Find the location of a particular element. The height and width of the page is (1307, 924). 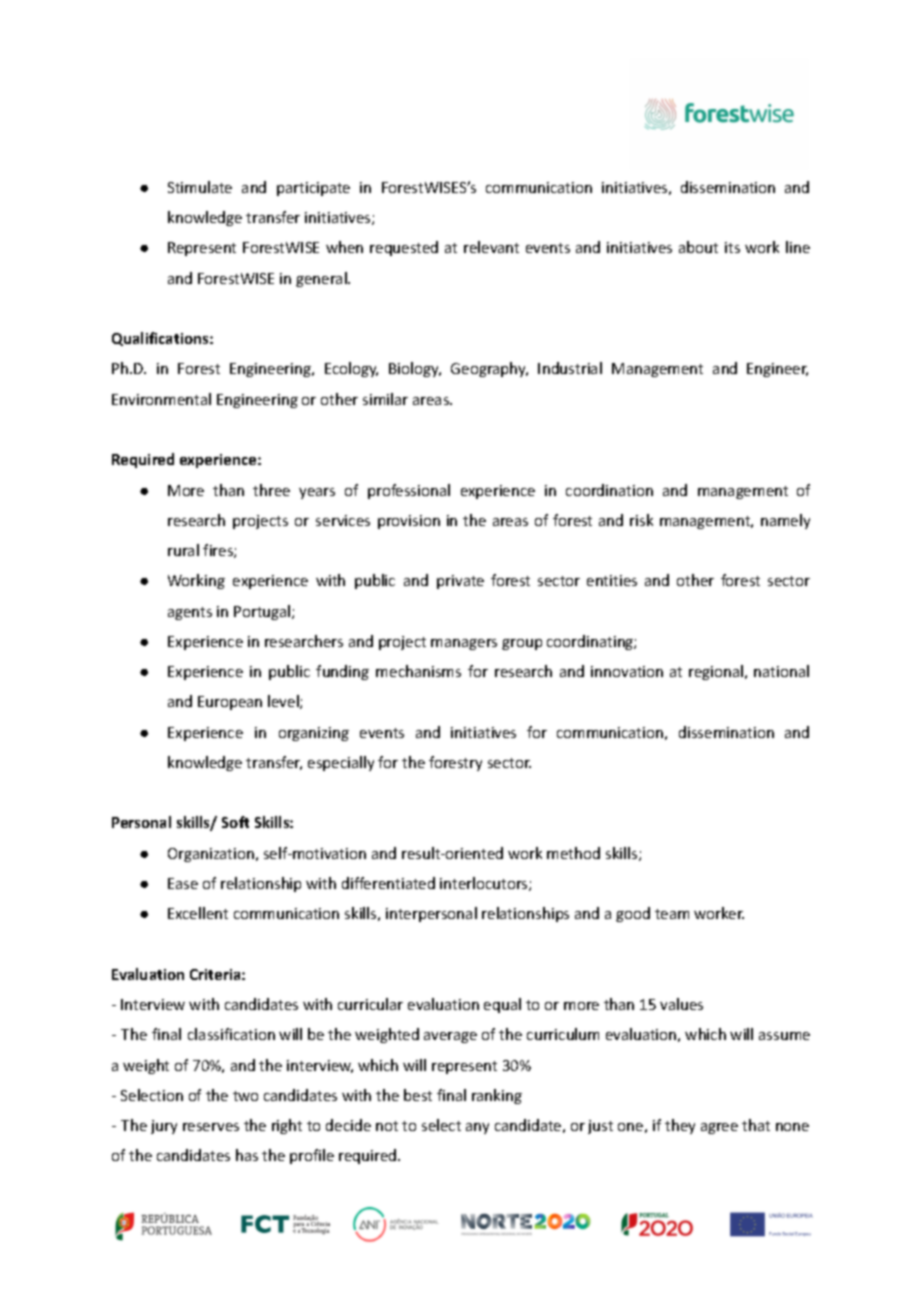

European is located at coordinates (230, 703).
